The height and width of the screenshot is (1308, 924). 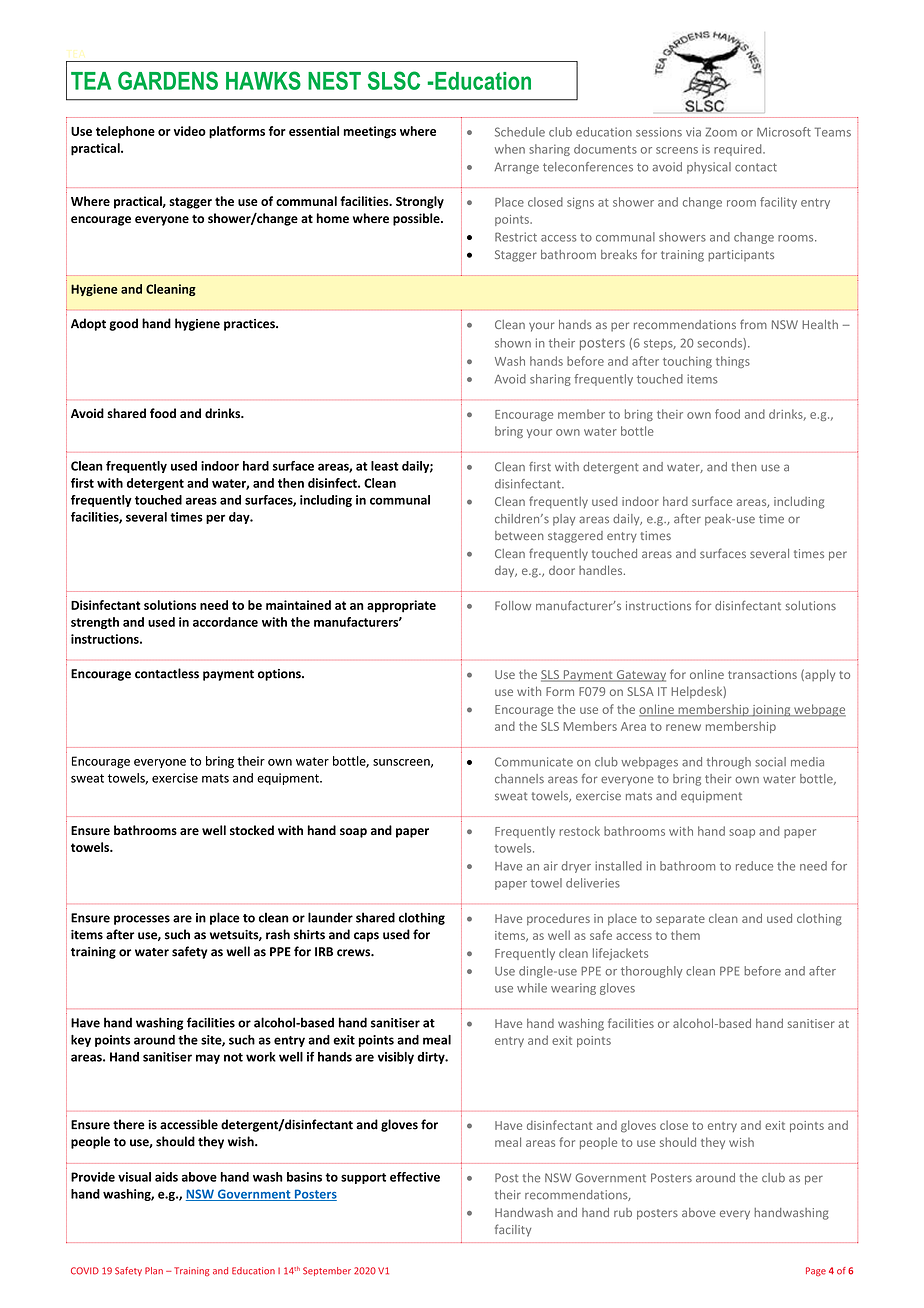 What do you see at coordinates (123, 324) in the screenshot?
I see `good` at bounding box center [123, 324].
